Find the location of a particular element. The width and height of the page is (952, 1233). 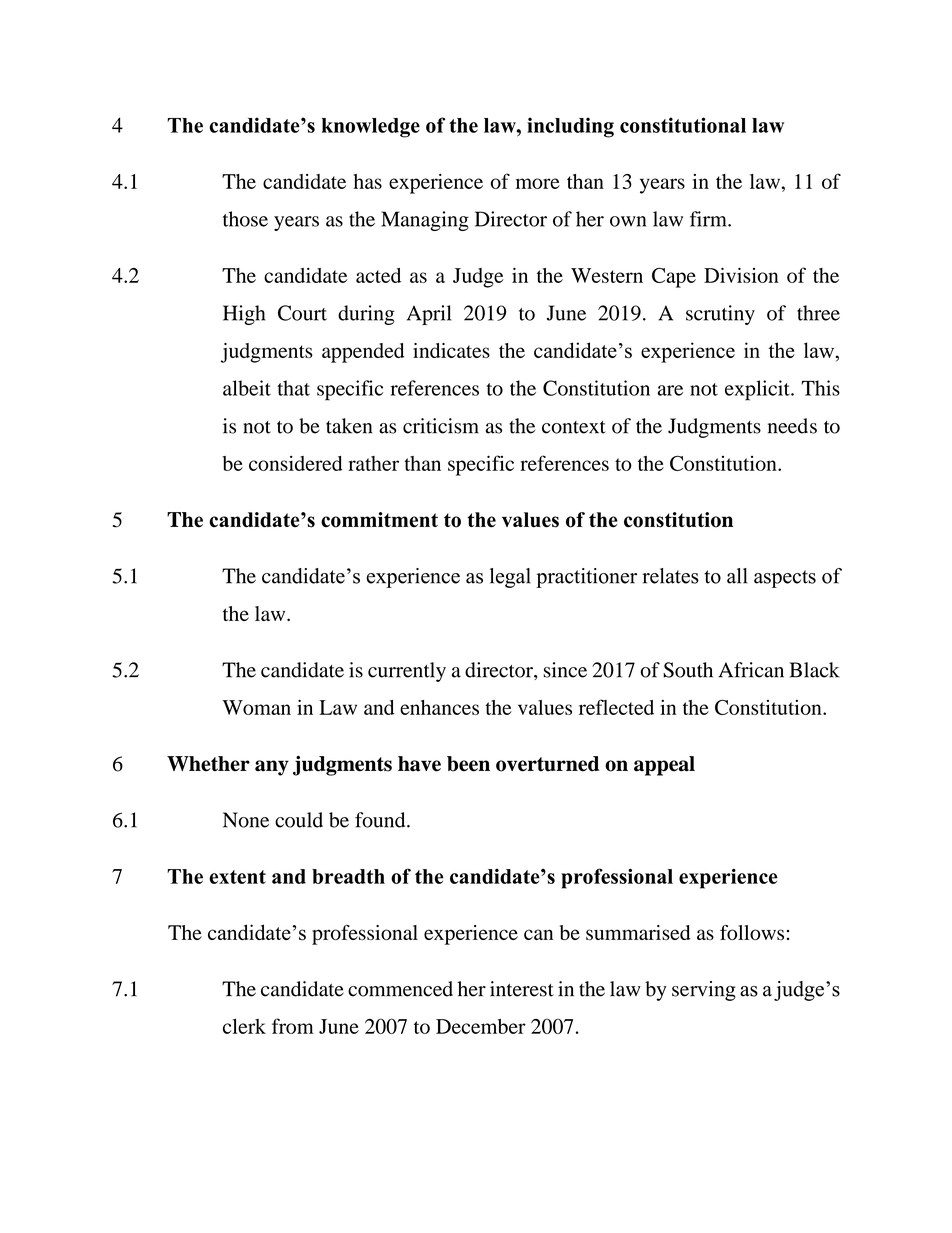

any is located at coordinates (272, 768).
